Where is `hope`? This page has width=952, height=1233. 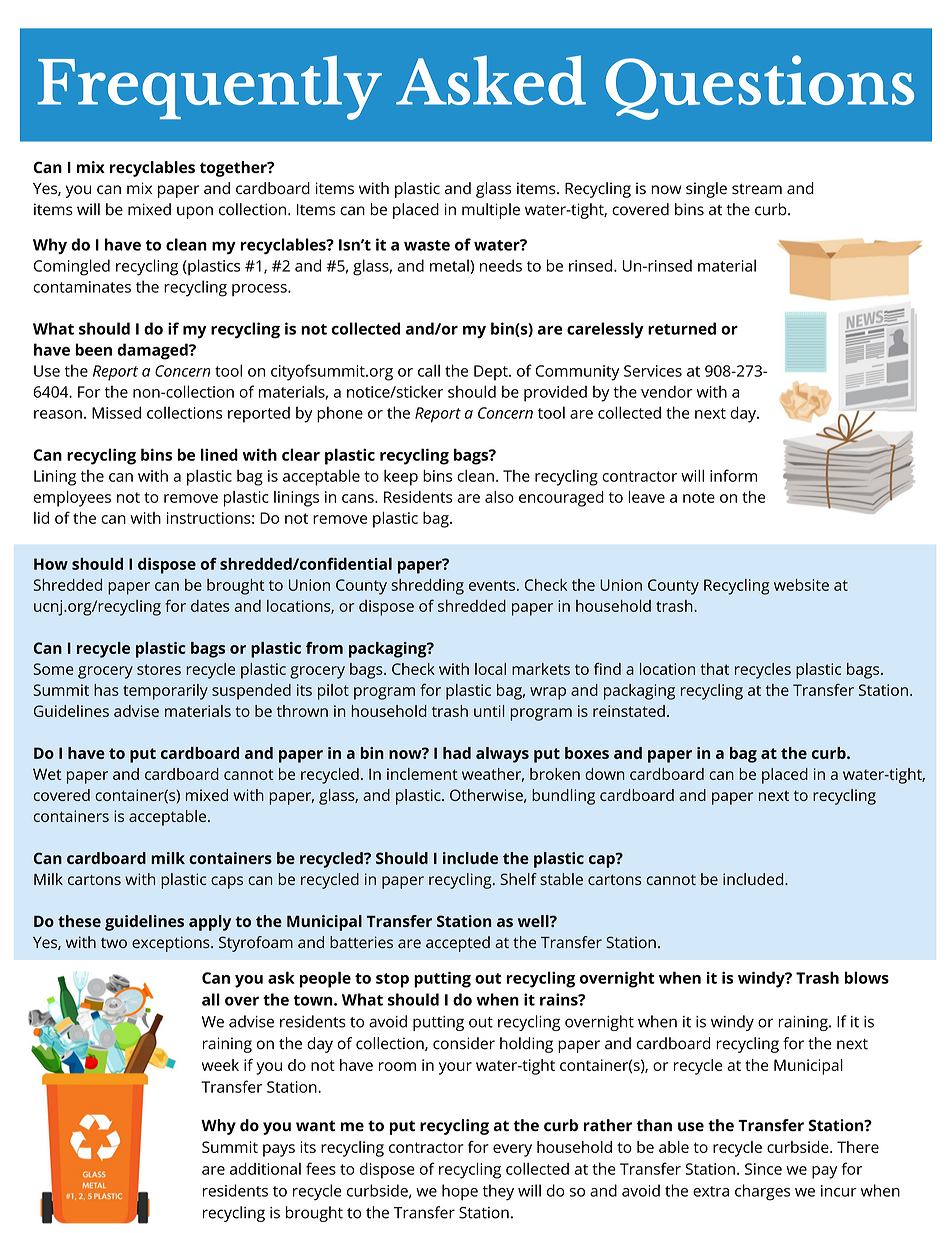 hope is located at coordinates (460, 1192).
